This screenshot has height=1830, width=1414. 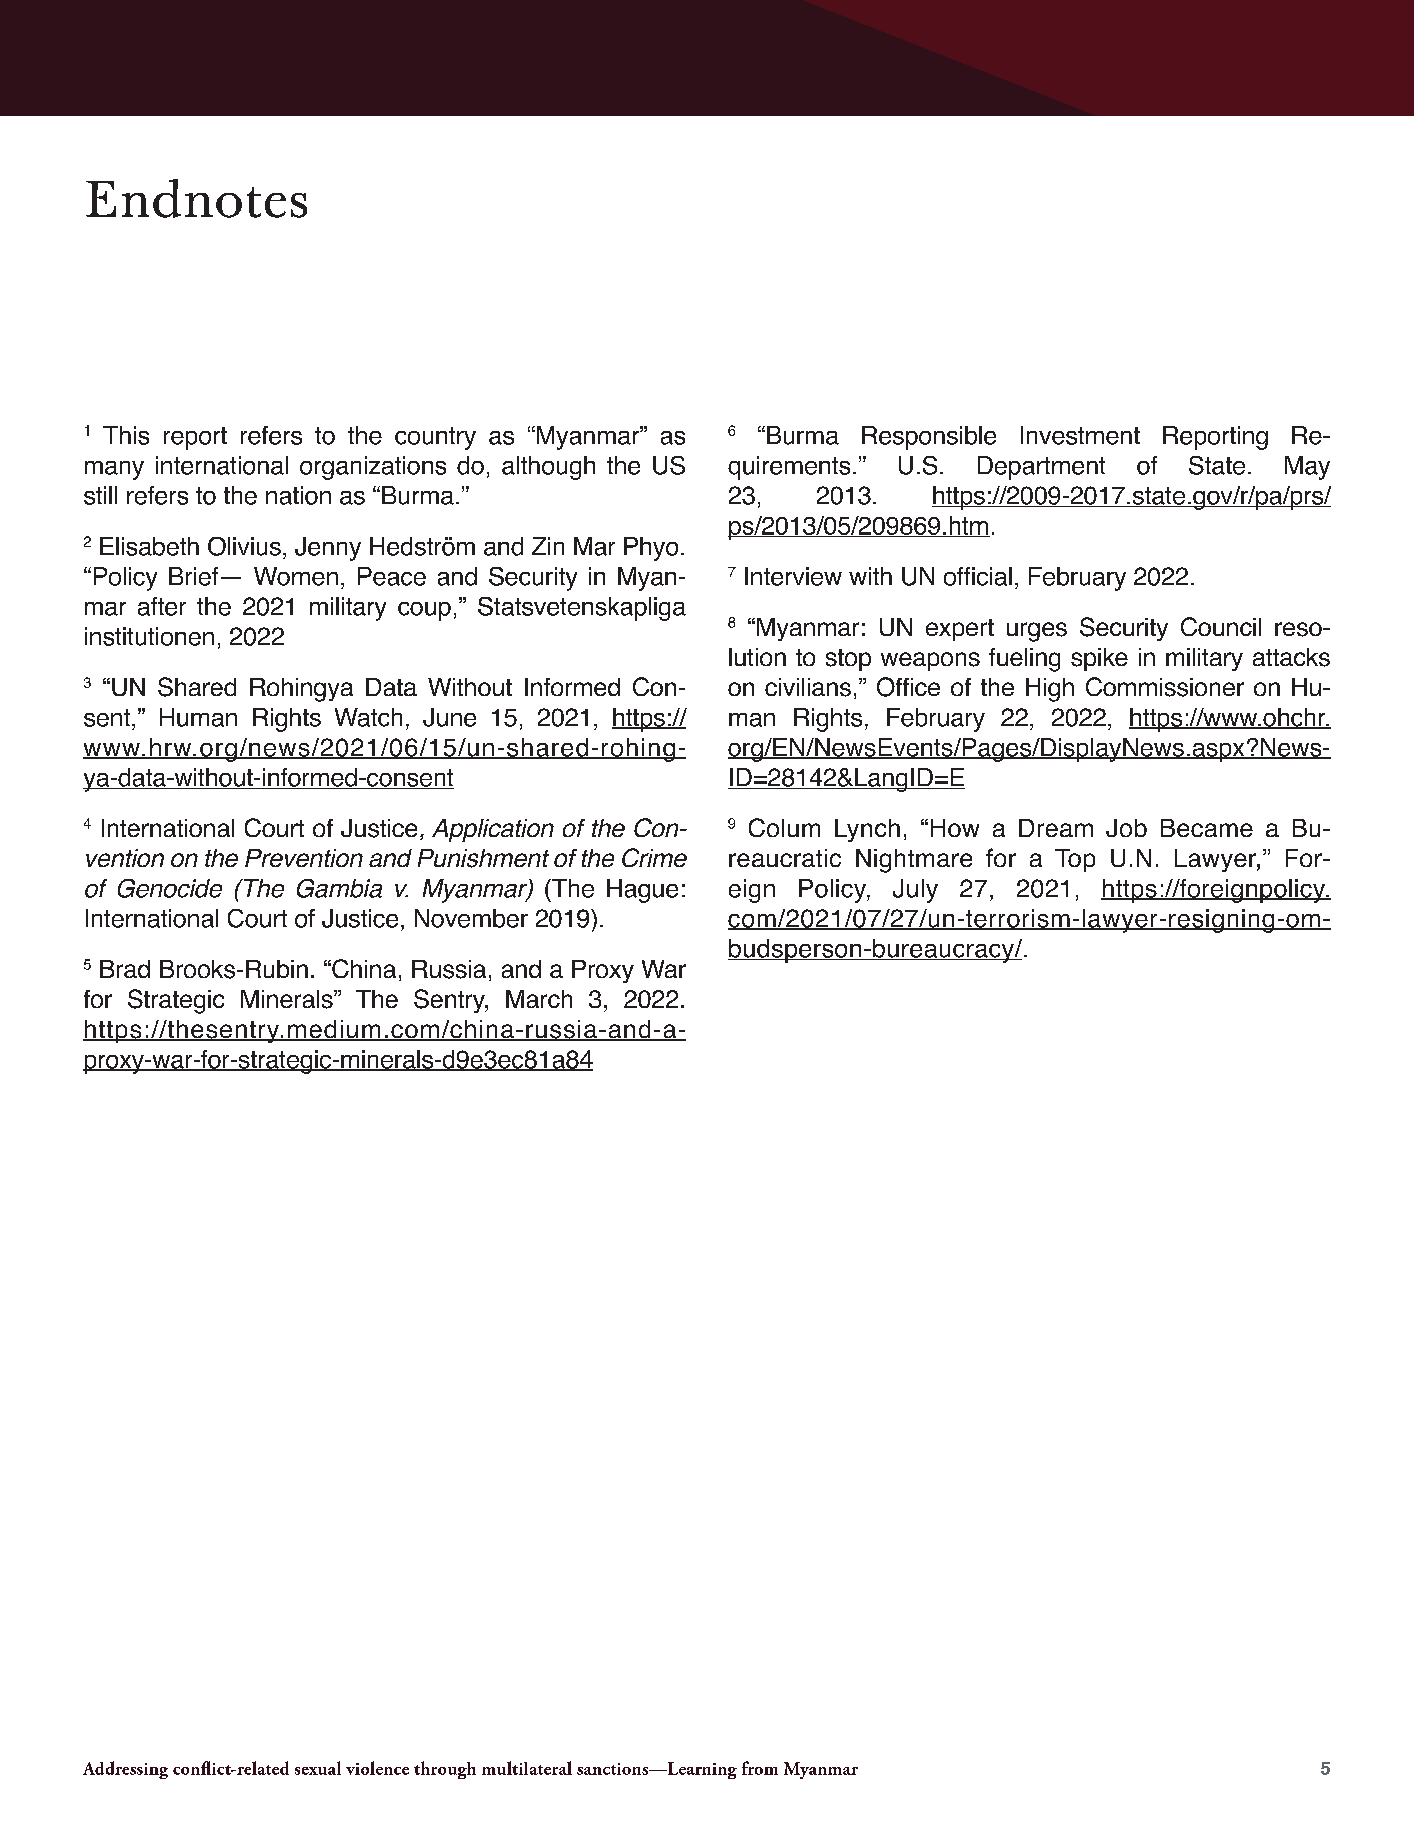 I want to click on Hague, so click(x=642, y=891).
